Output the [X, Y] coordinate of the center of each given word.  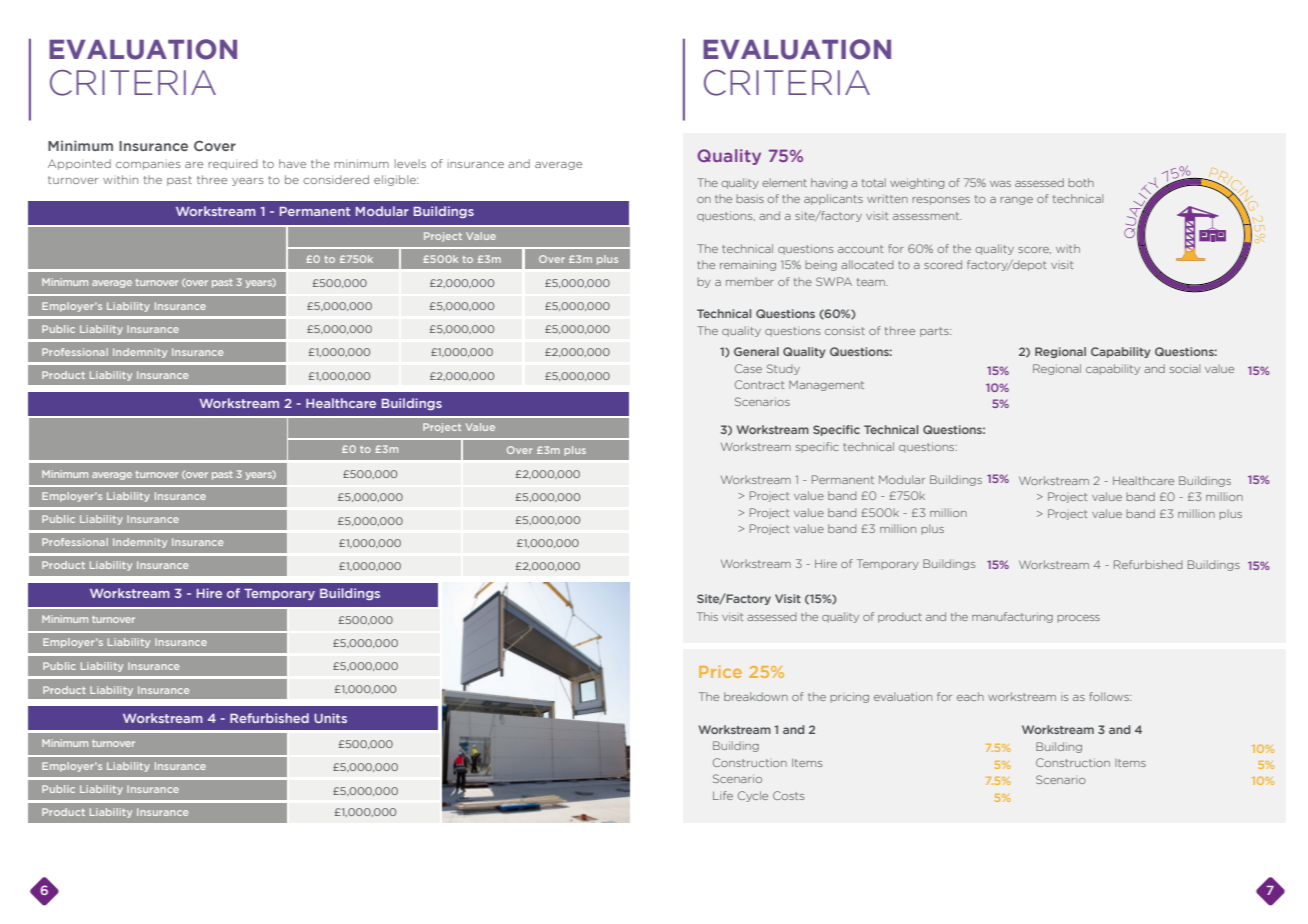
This [707, 616]
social [1185, 368]
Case [748, 368]
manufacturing [1012, 617]
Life [723, 795]
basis [750, 198]
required [233, 164]
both [1081, 182]
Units [330, 718]
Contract [759, 384]
